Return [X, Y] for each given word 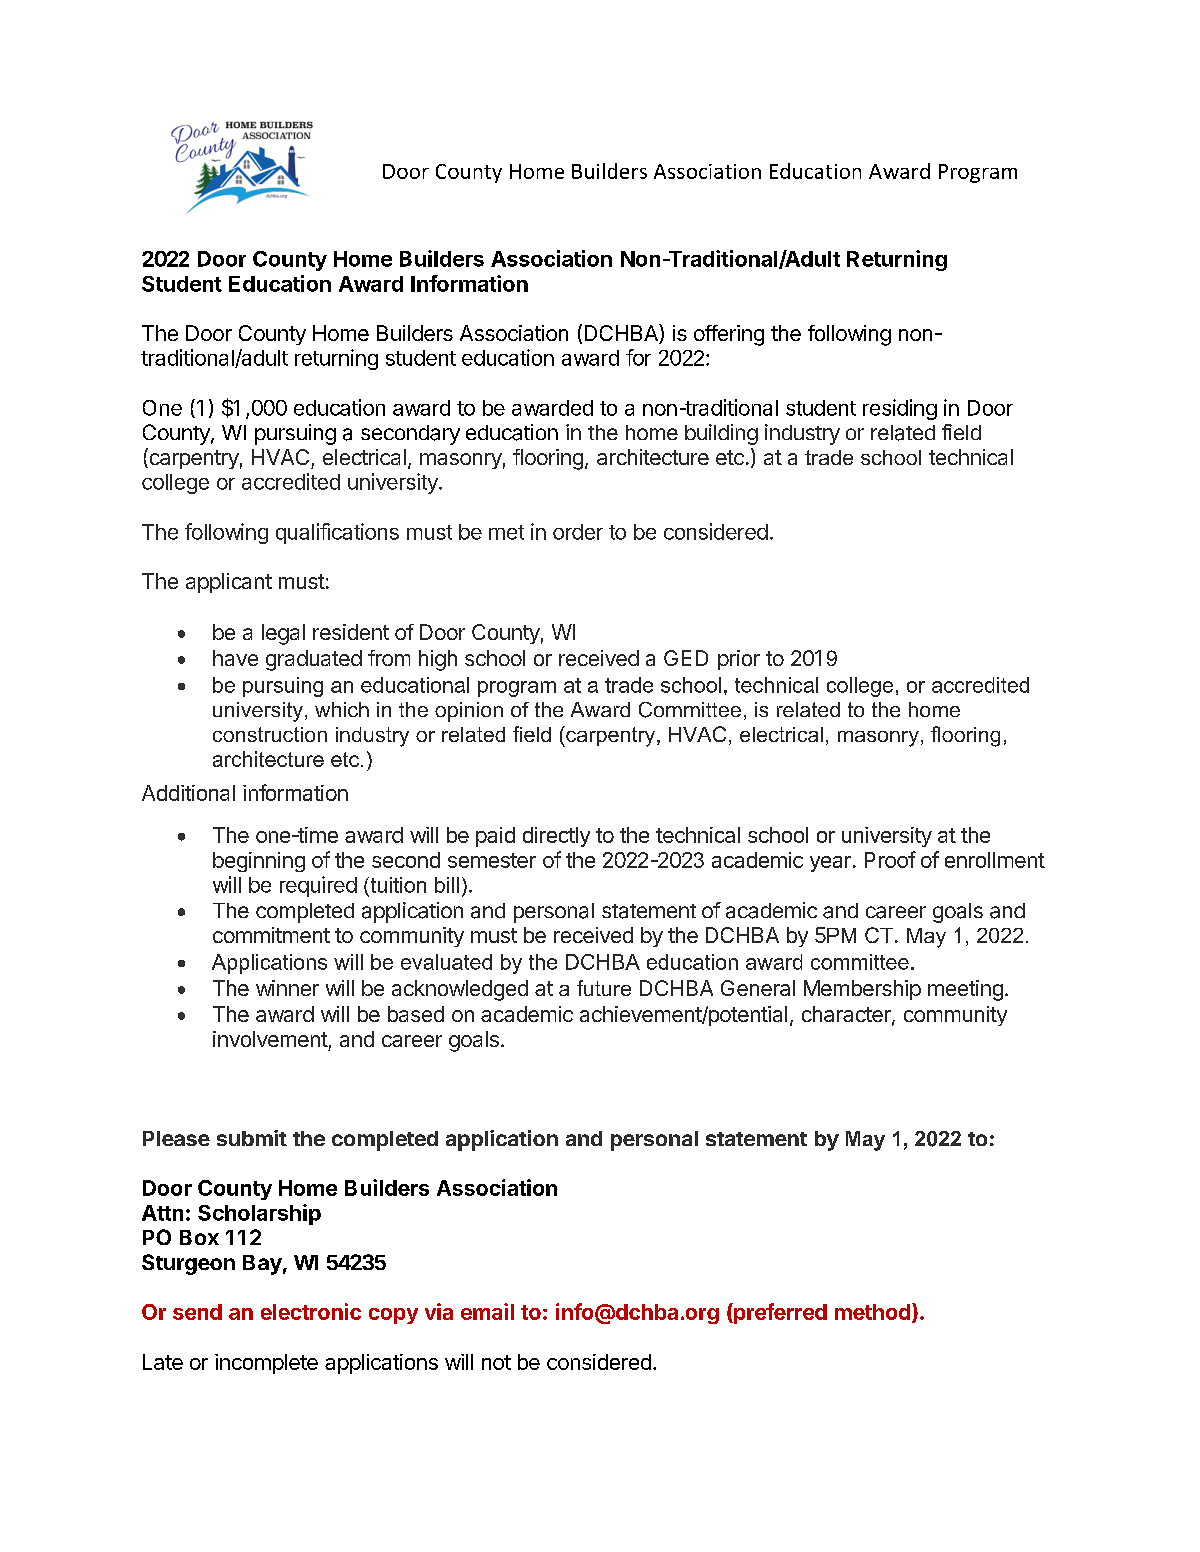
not [496, 1362]
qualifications [337, 533]
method [872, 1312]
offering [729, 335]
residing [900, 409]
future [604, 988]
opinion [469, 712]
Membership [862, 990]
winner [287, 988]
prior [739, 660]
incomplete [266, 1364]
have [235, 658]
